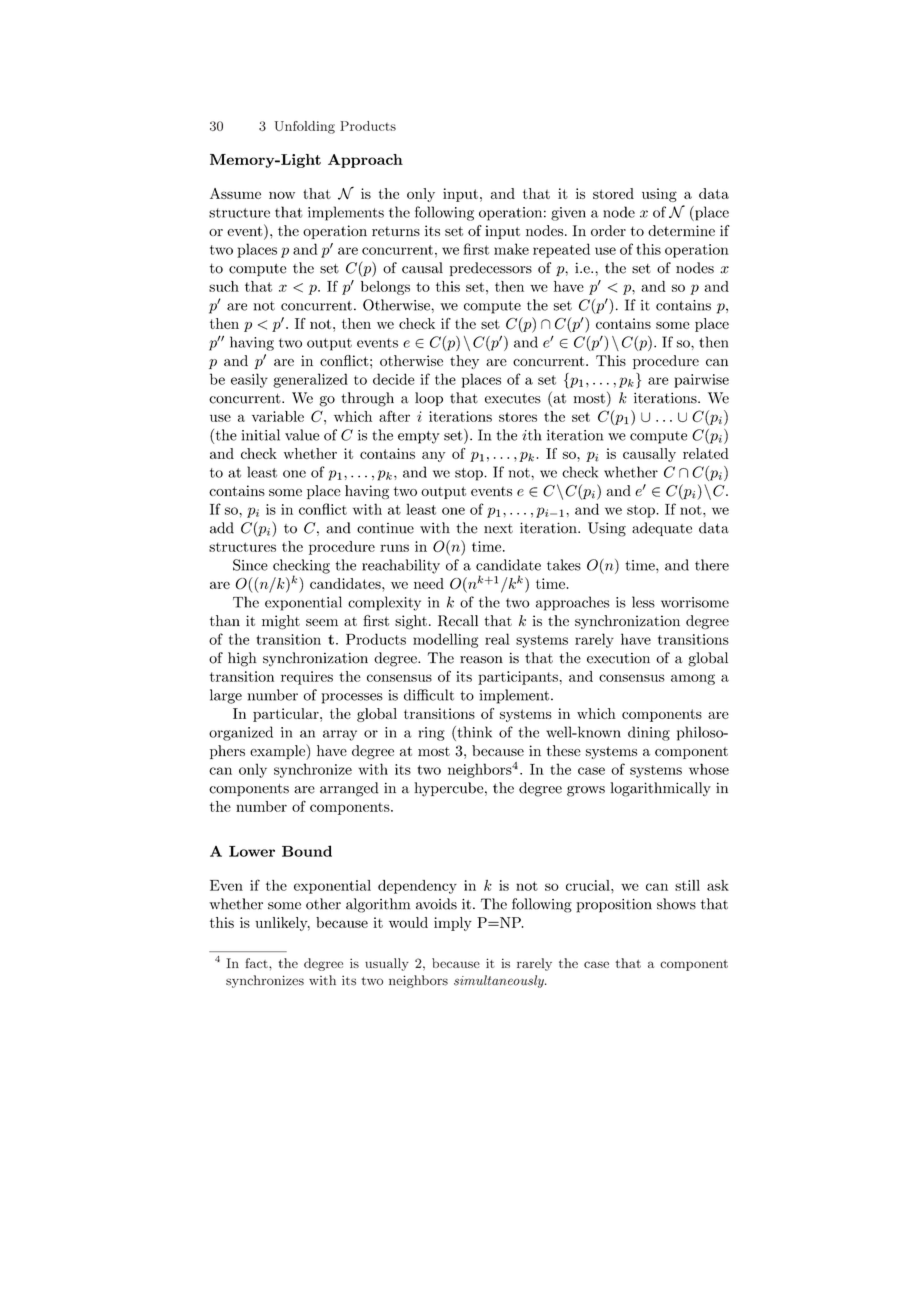 The height and width of the document is (1308, 924). Describe the element at coordinates (257, 963) in the document. I see `fact` at that location.
